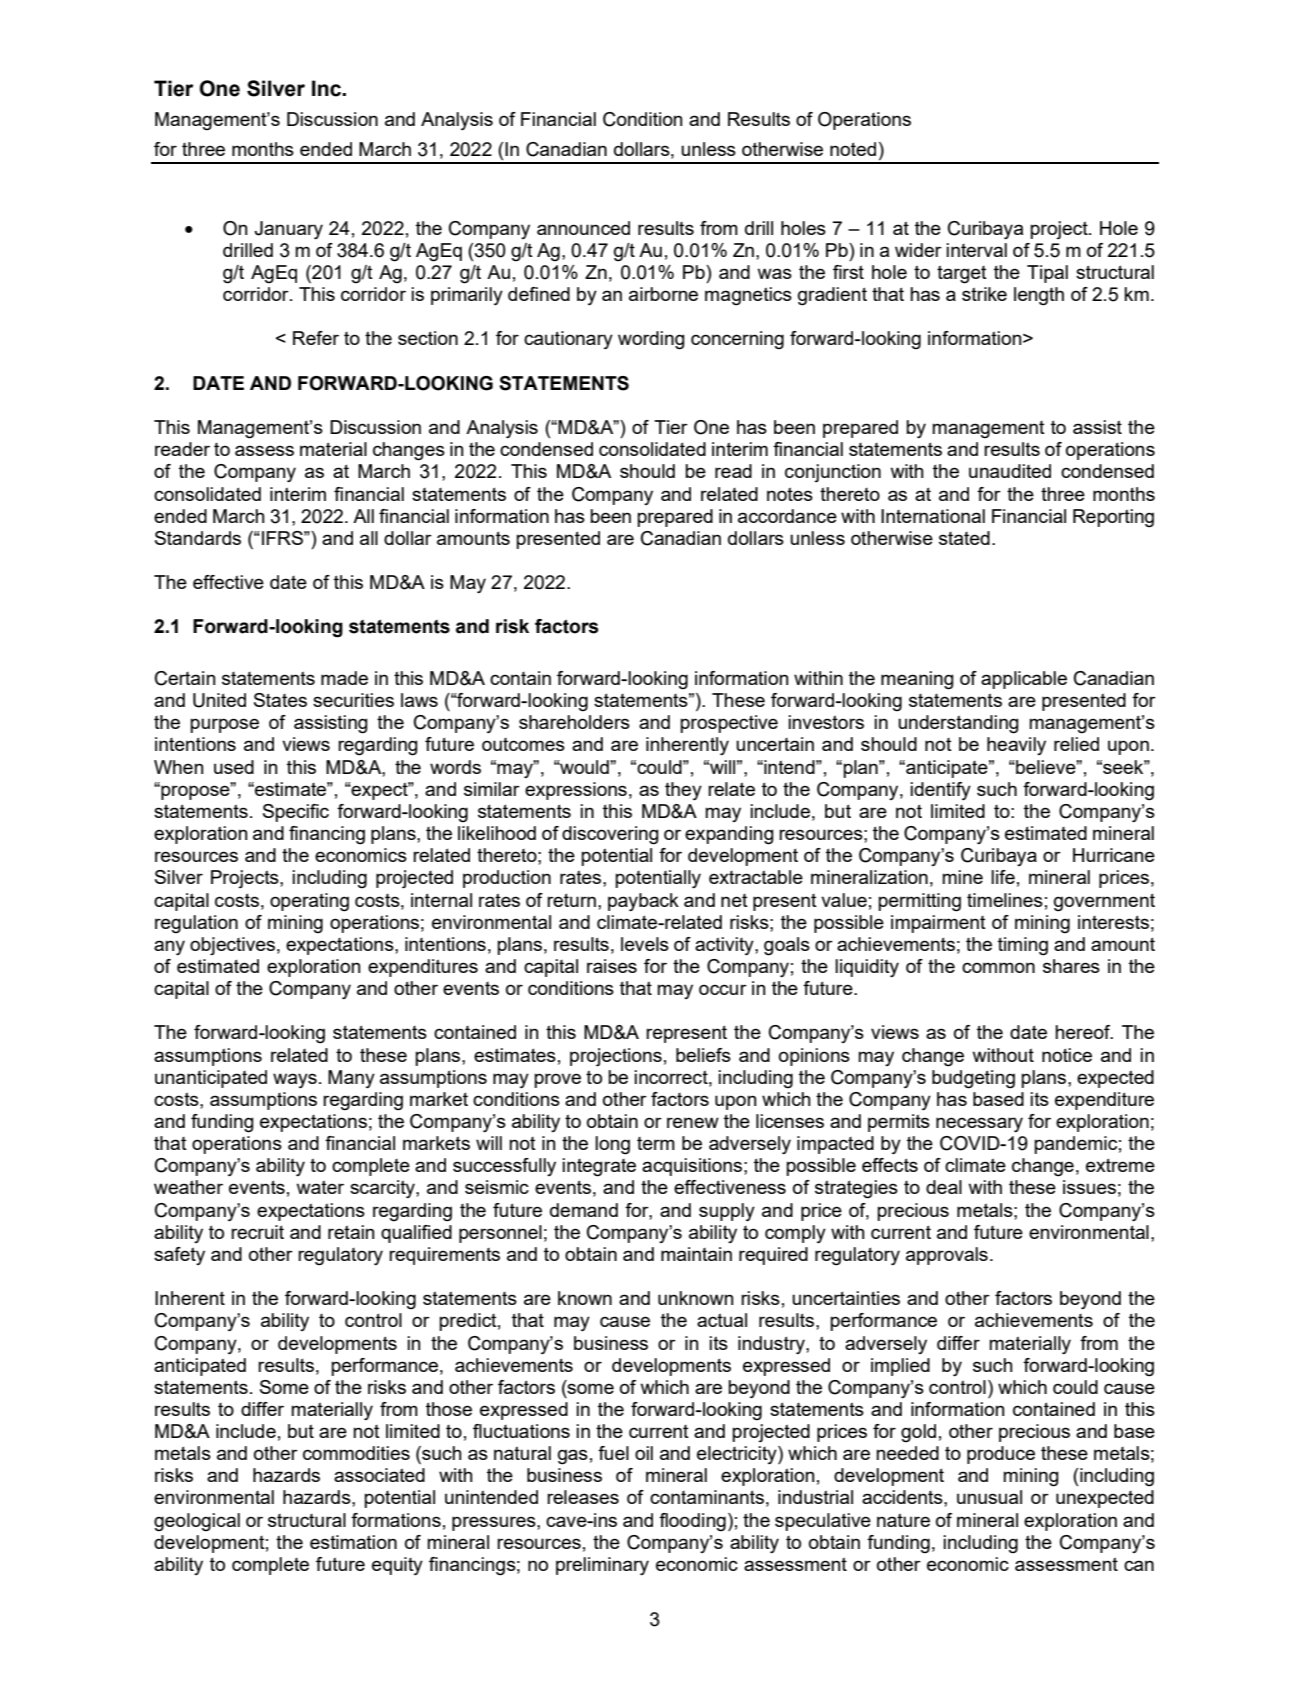  What do you see at coordinates (583, 228) in the screenshot?
I see `announced` at bounding box center [583, 228].
